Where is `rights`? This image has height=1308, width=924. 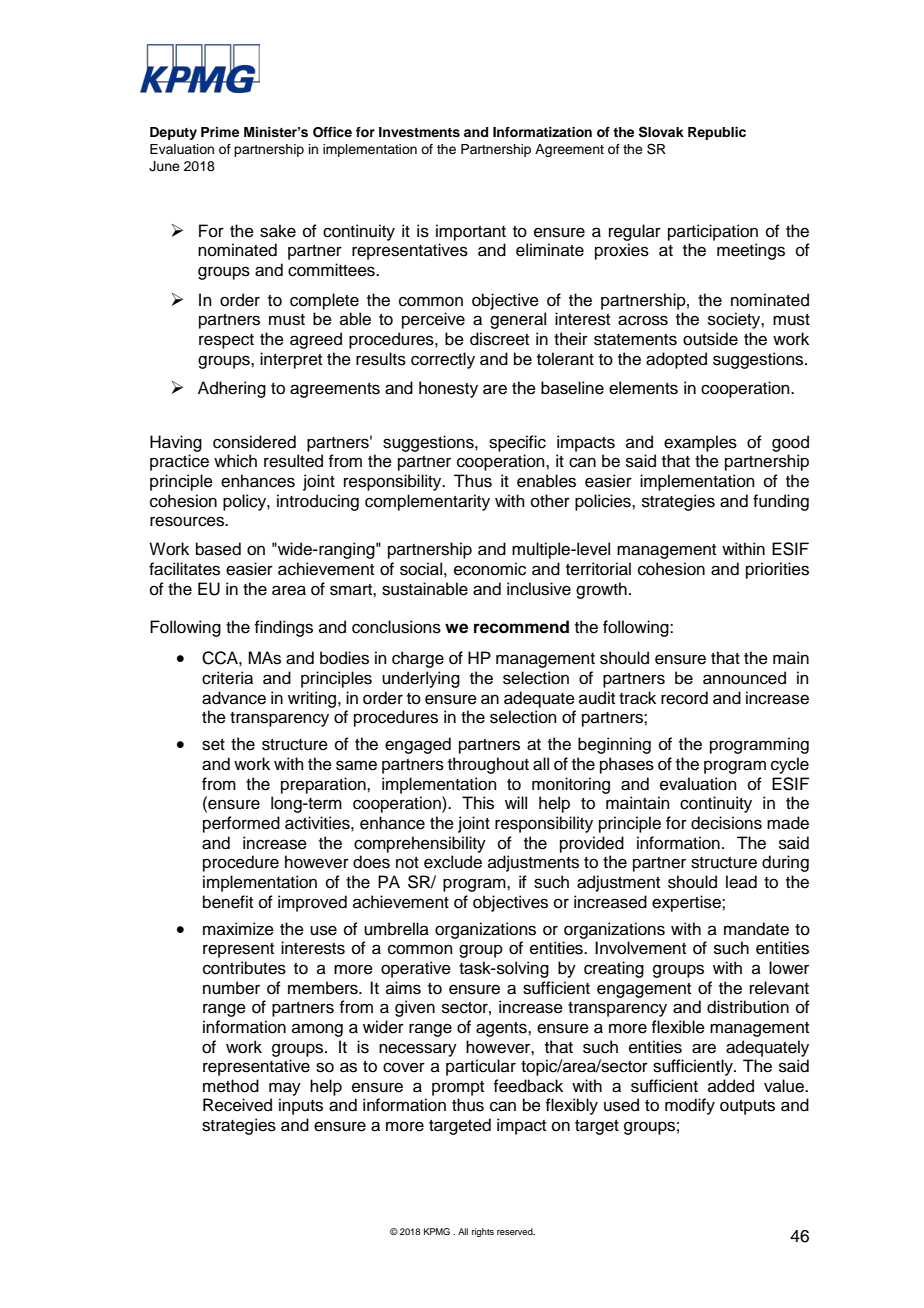 rights is located at coordinates (483, 1232).
